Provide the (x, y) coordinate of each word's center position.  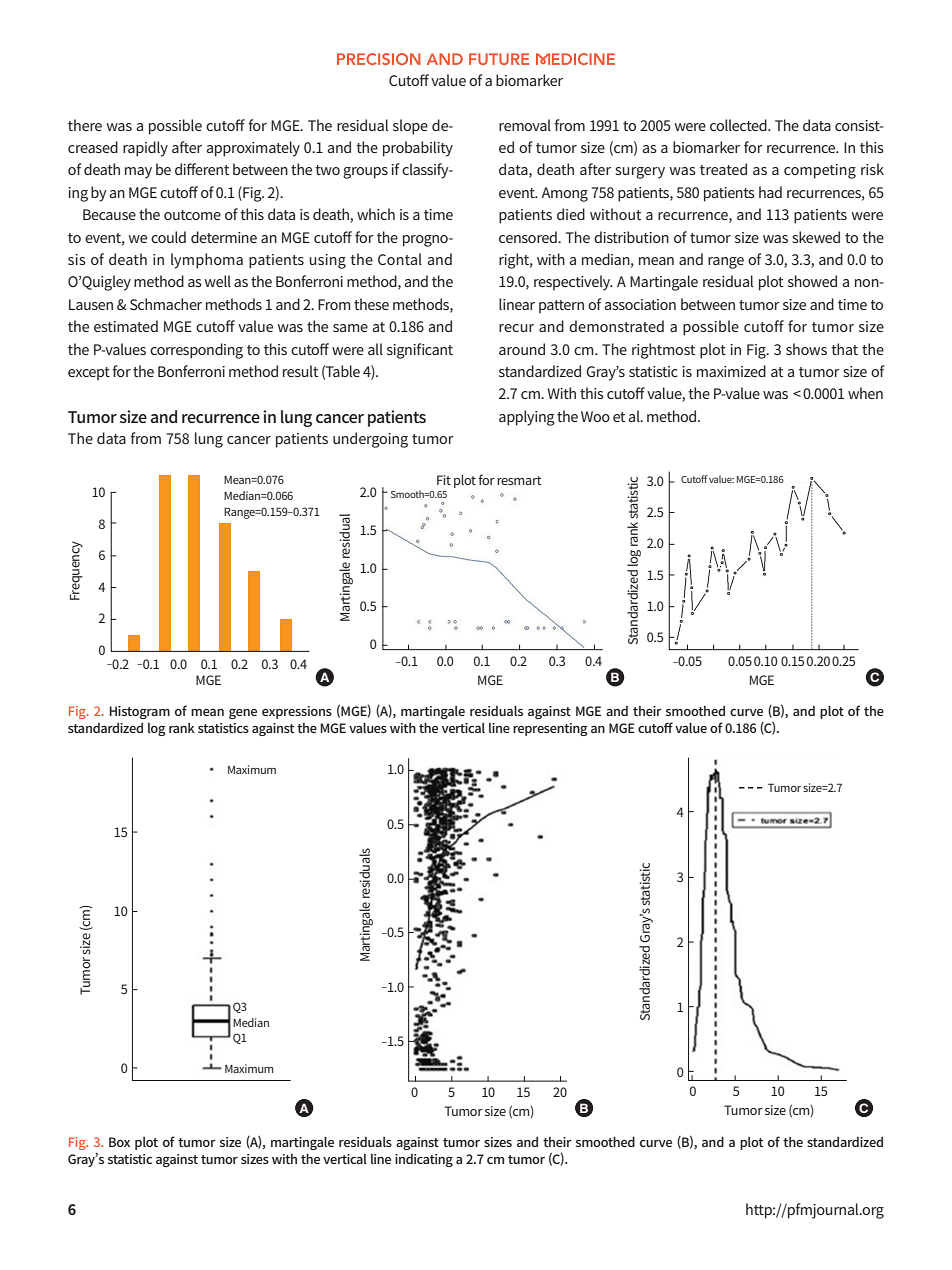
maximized (731, 371)
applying (527, 418)
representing (550, 729)
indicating (424, 1160)
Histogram (139, 712)
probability (418, 149)
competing (820, 171)
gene (243, 714)
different (202, 169)
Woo (595, 416)
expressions (297, 712)
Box (119, 1142)
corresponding (196, 351)
